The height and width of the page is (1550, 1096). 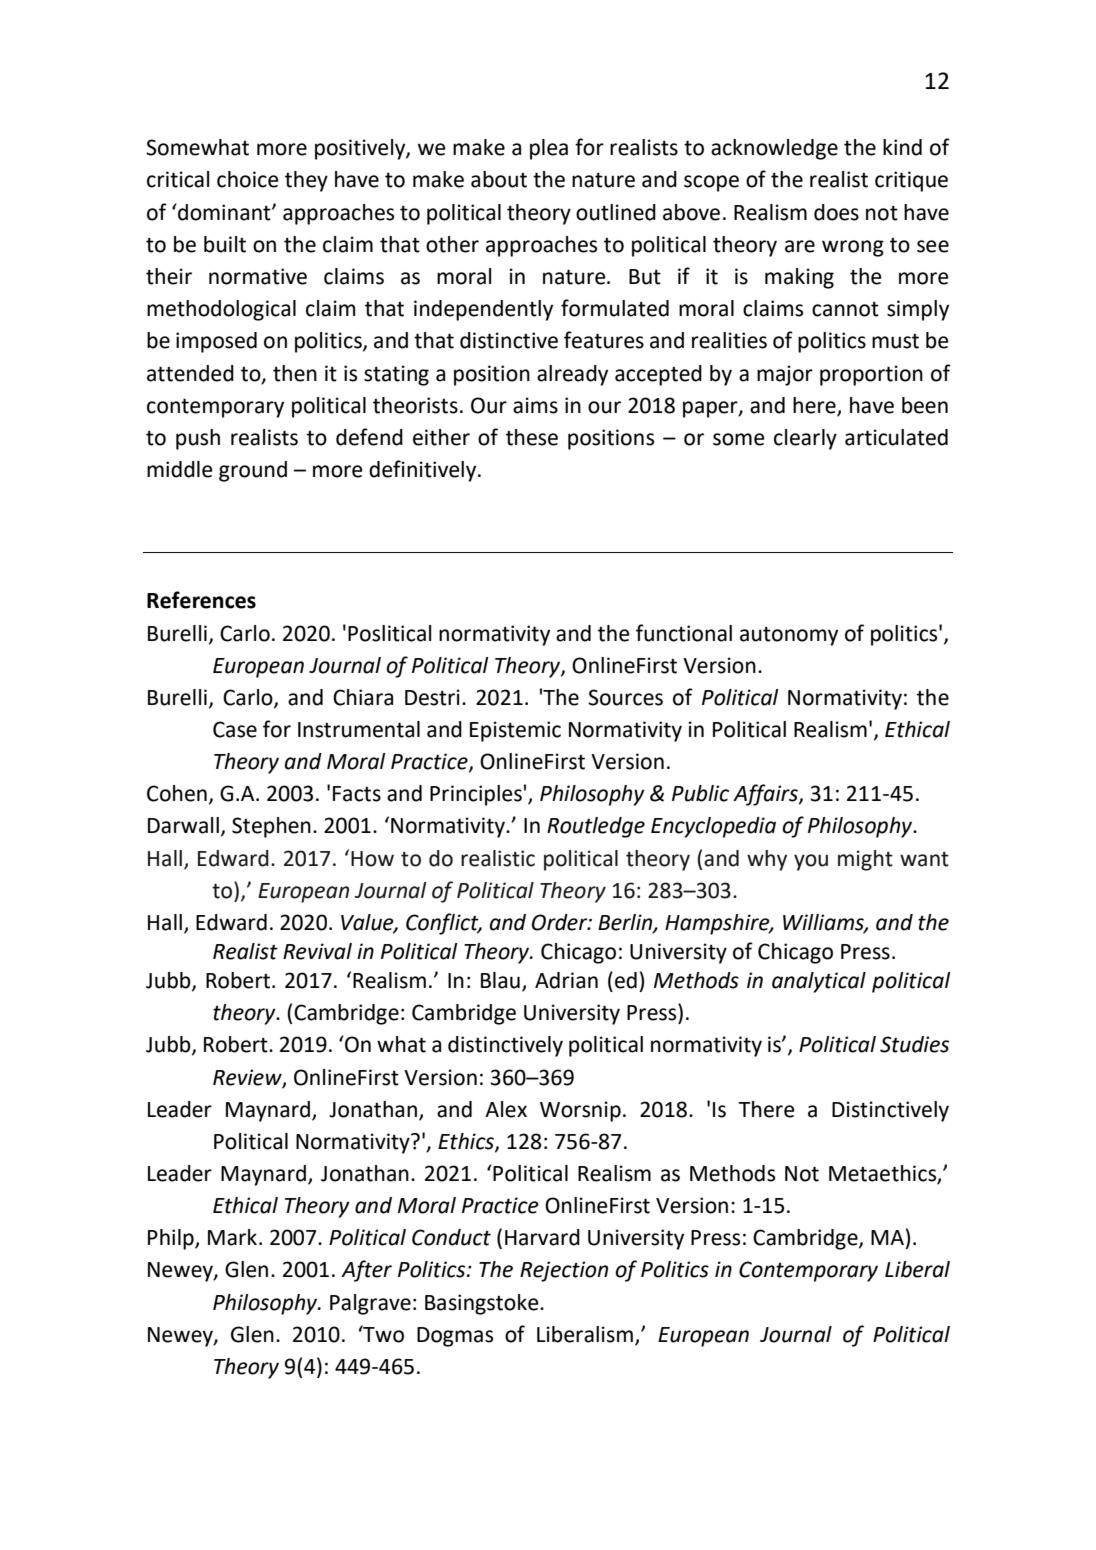 What do you see at coordinates (836, 212) in the page?
I see `does` at bounding box center [836, 212].
